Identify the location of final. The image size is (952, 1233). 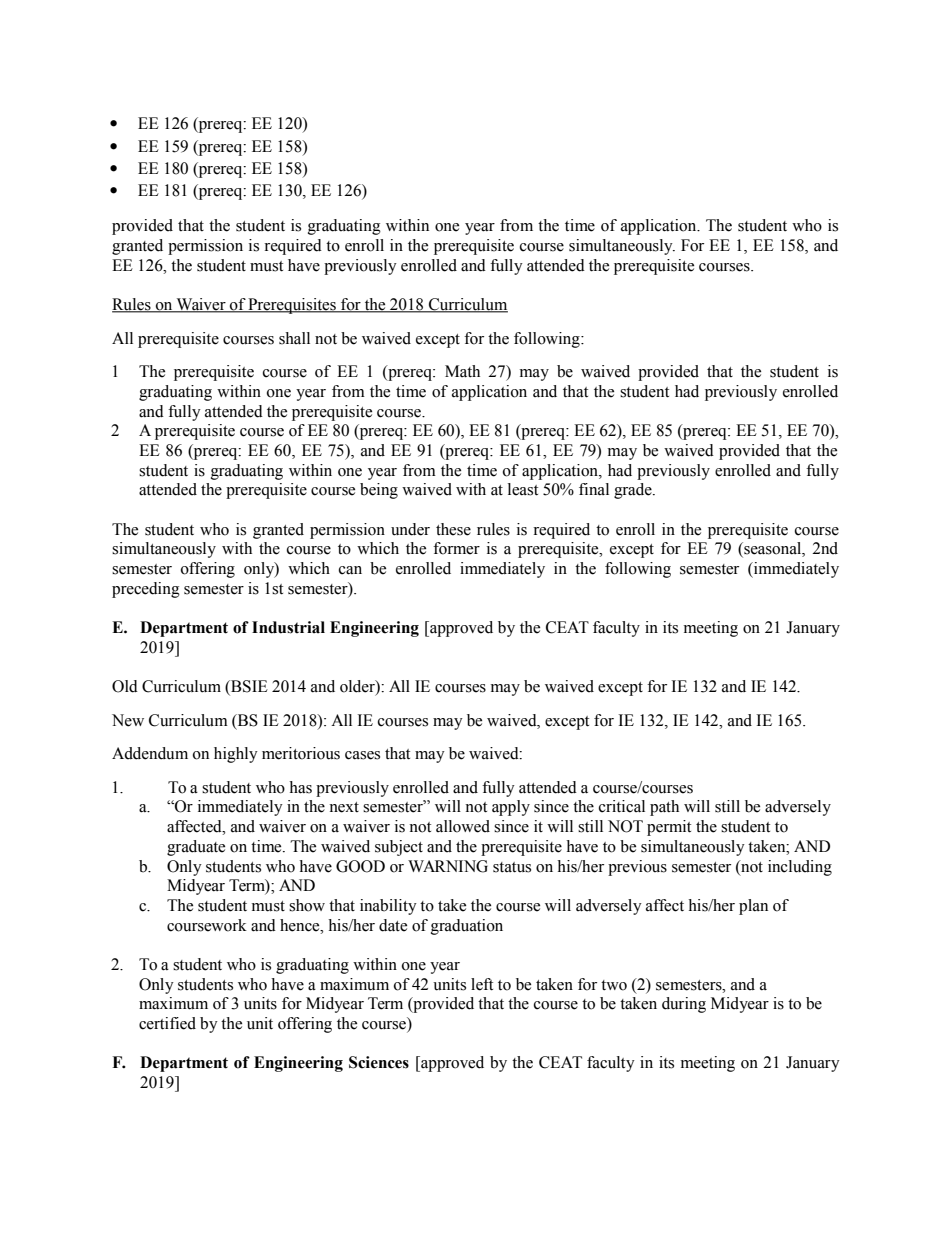
(594, 489).
